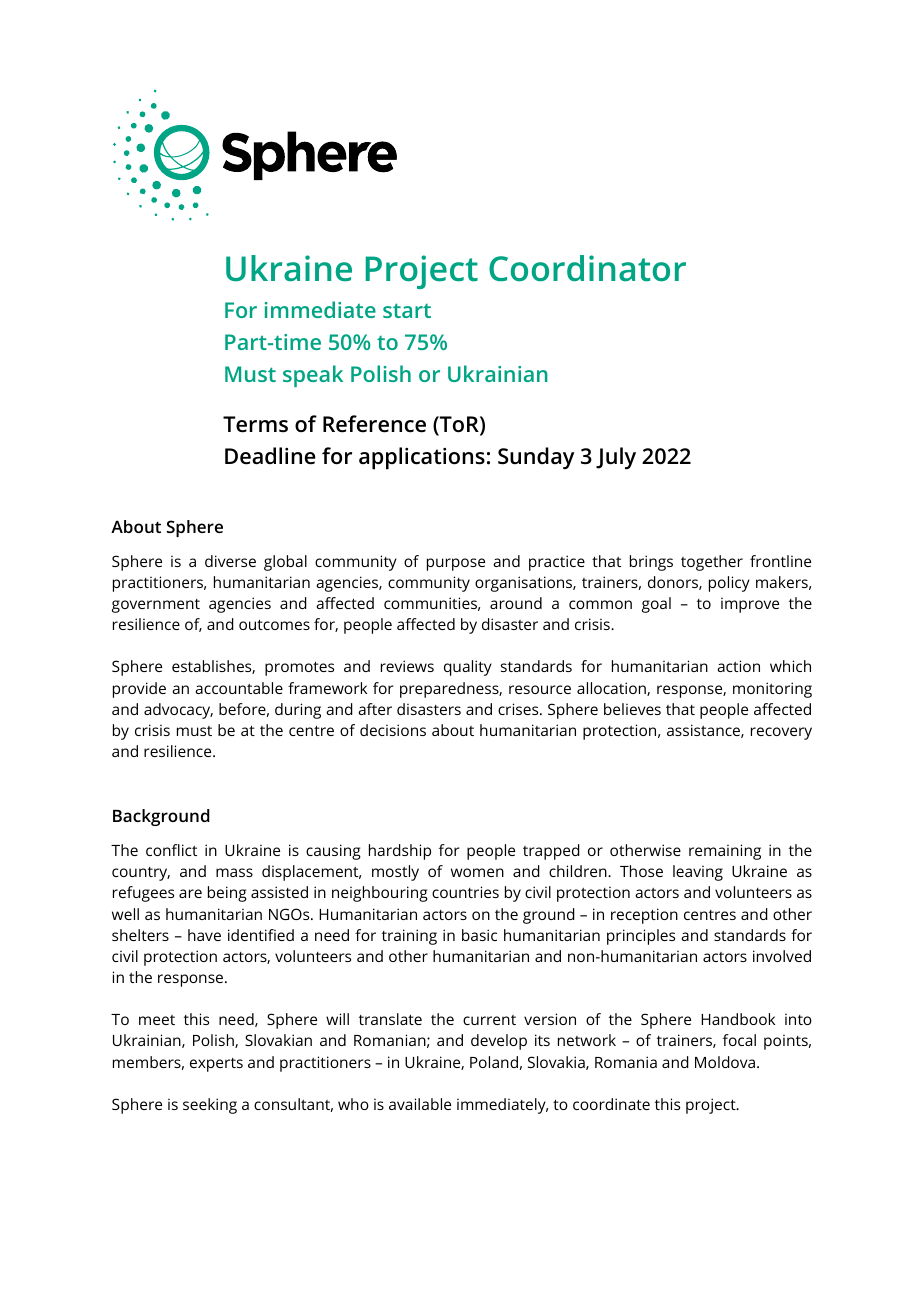  I want to click on speak, so click(313, 376).
